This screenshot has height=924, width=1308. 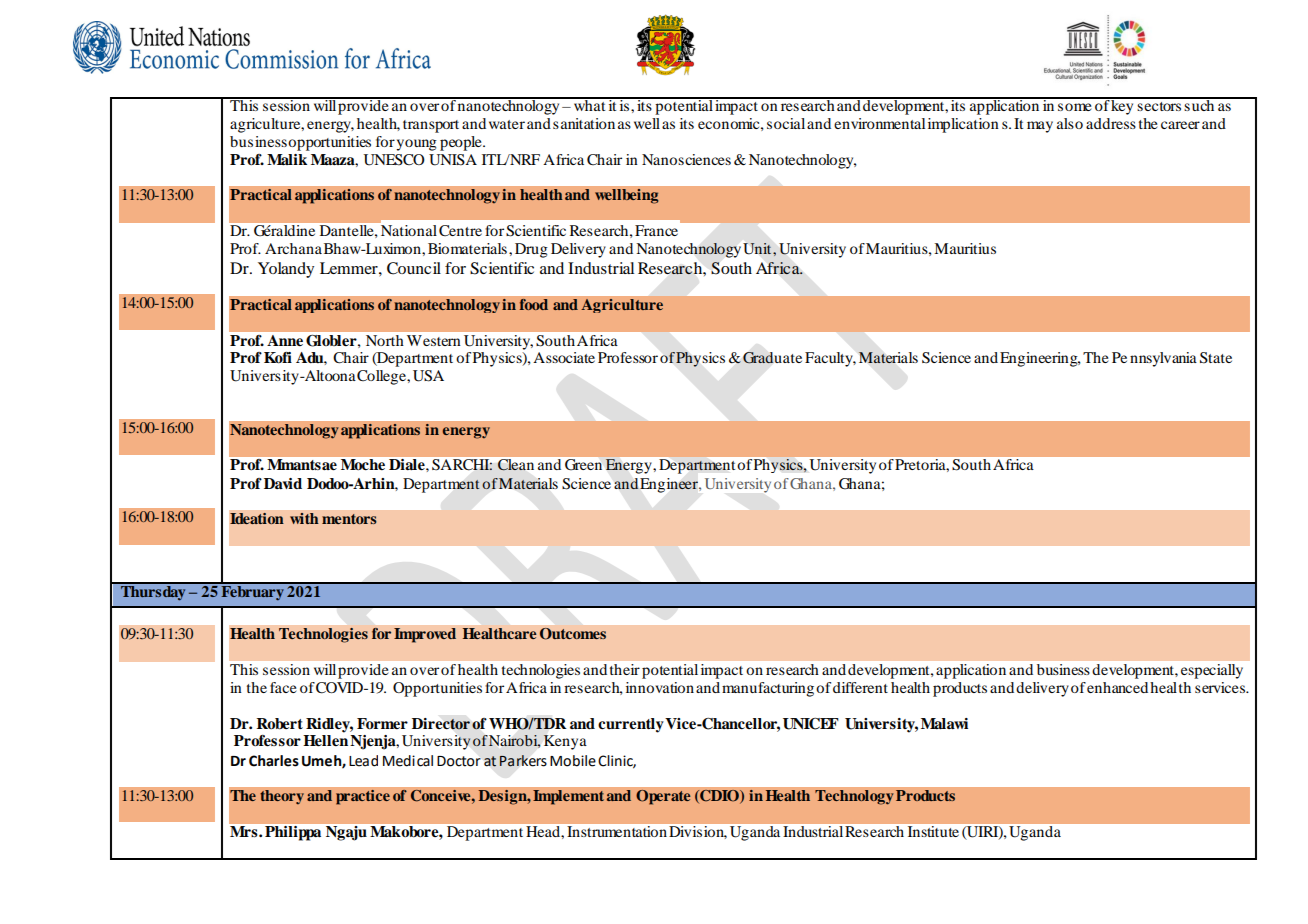 What do you see at coordinates (573, 634) in the screenshot?
I see `Outcomes` at bounding box center [573, 634].
